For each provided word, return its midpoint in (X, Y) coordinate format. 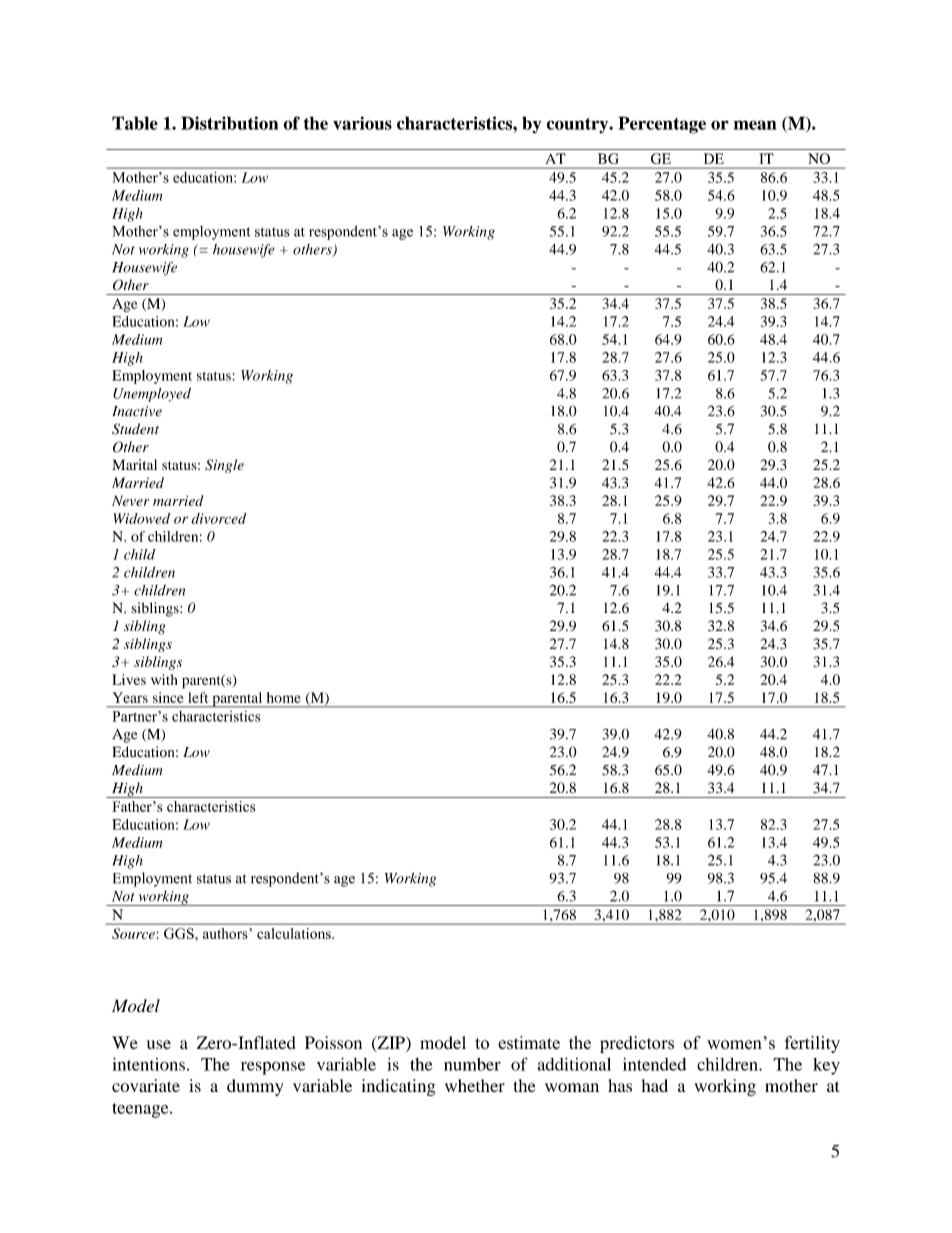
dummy (255, 1087)
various (362, 123)
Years (130, 697)
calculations (295, 933)
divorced (218, 518)
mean (755, 125)
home (284, 697)
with (164, 679)
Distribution (229, 123)
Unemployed (152, 395)
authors (225, 933)
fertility (812, 1044)
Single (224, 466)
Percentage (662, 125)
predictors (637, 1044)
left (198, 697)
